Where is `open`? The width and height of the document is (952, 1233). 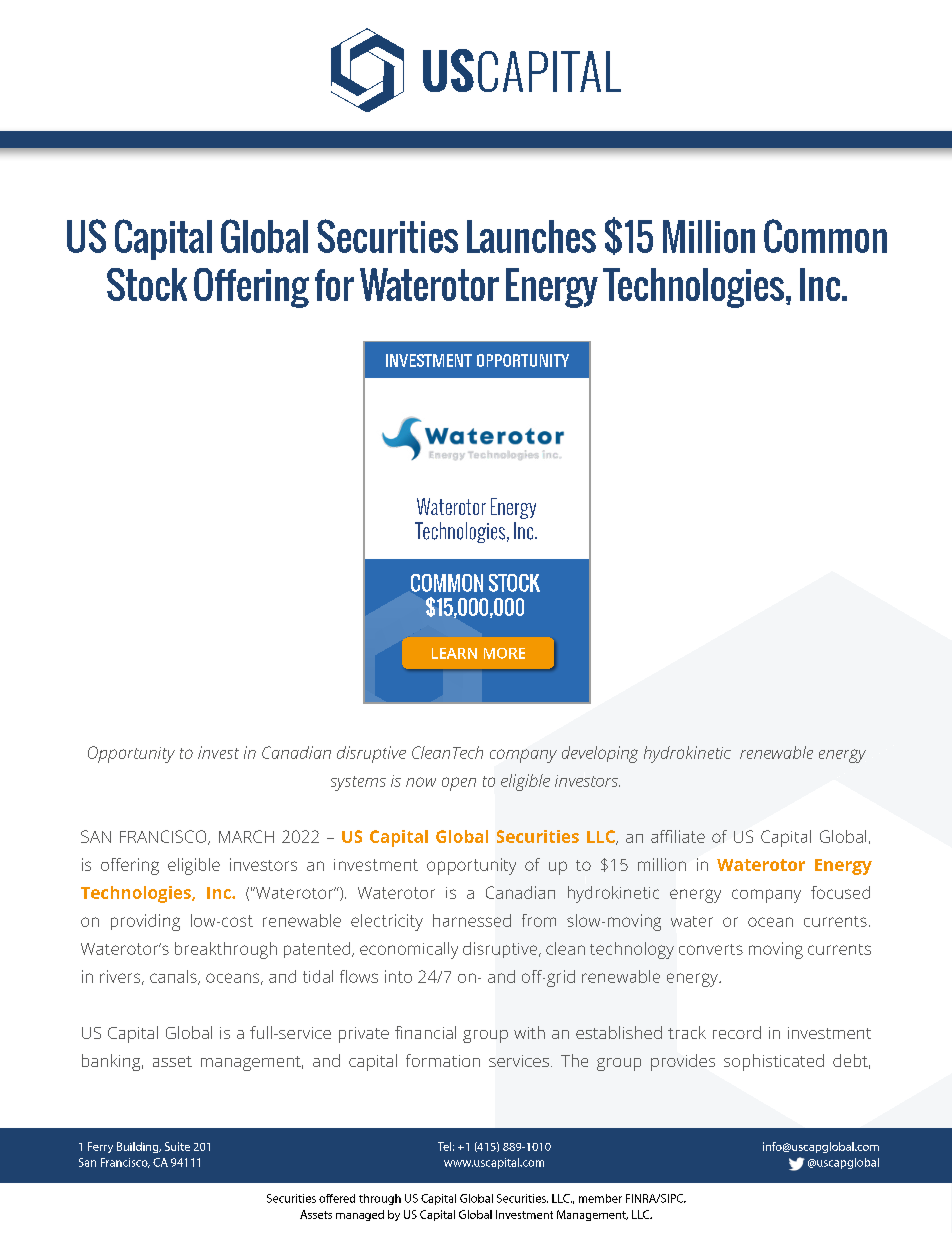 open is located at coordinates (459, 784).
